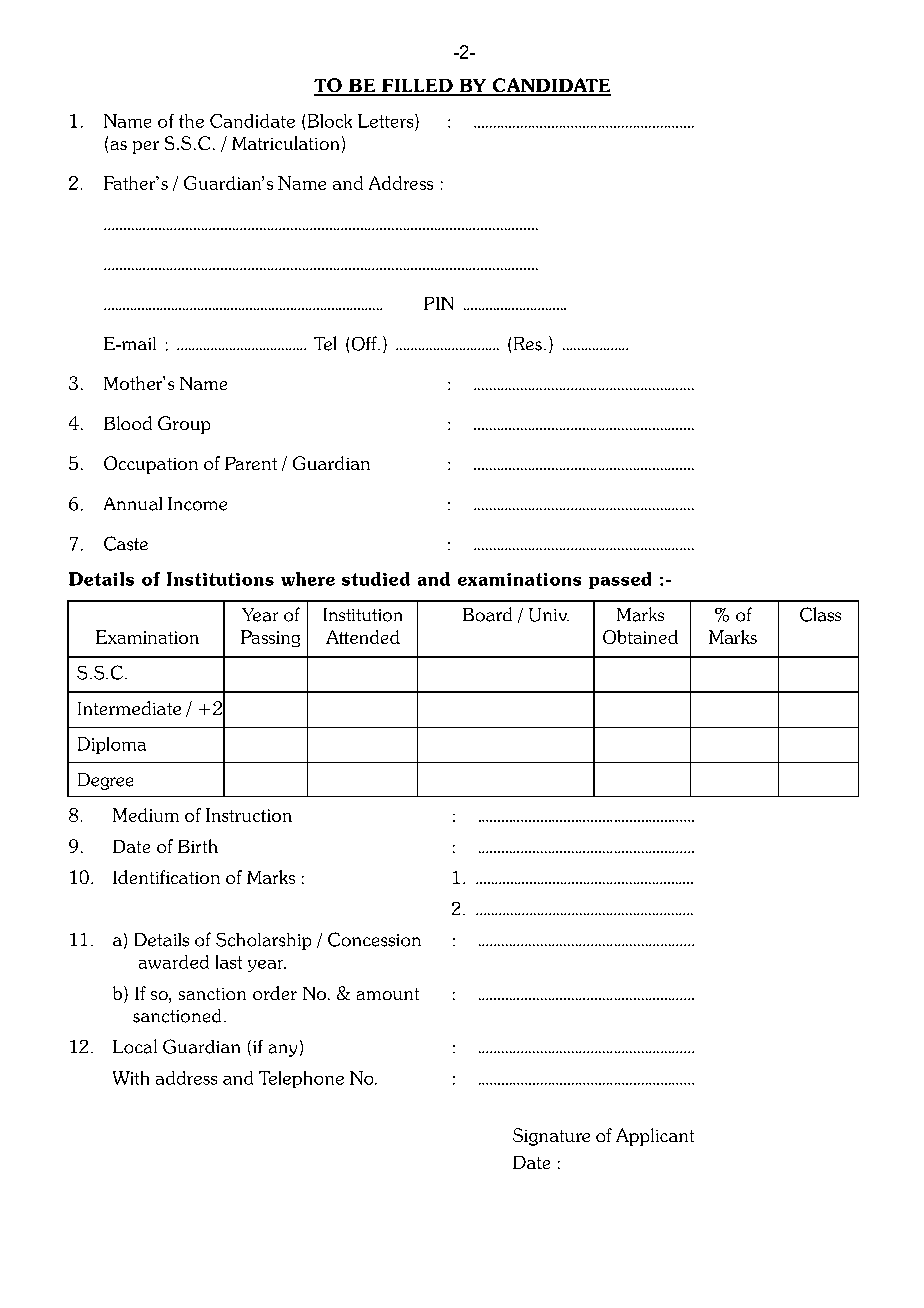 The height and width of the document is (1308, 924). What do you see at coordinates (640, 637) in the document?
I see `Obtained` at bounding box center [640, 637].
